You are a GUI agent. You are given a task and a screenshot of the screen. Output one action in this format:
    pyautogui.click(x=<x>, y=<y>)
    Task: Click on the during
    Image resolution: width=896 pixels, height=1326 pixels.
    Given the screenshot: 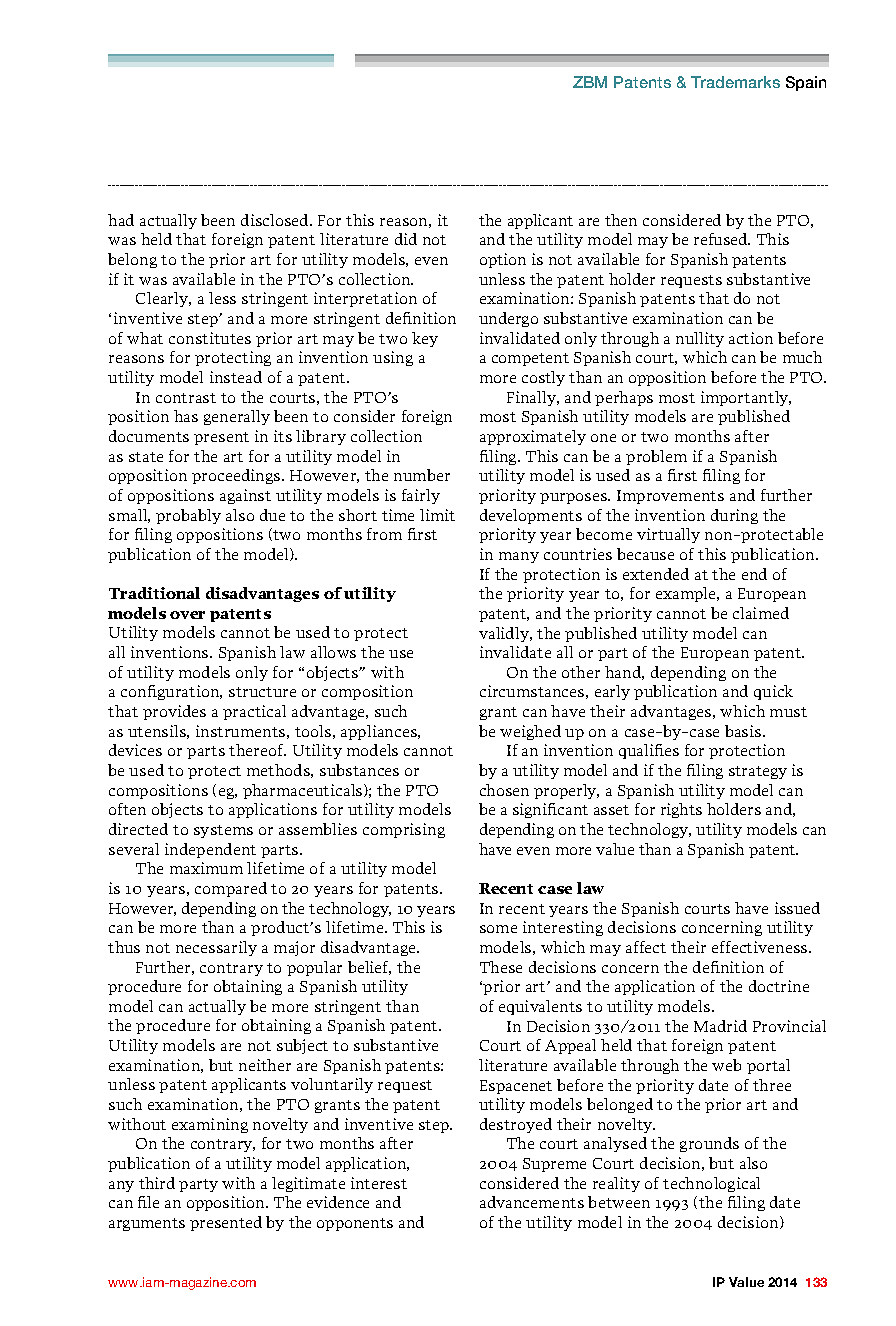 What is the action you would take?
    pyautogui.click(x=734, y=516)
